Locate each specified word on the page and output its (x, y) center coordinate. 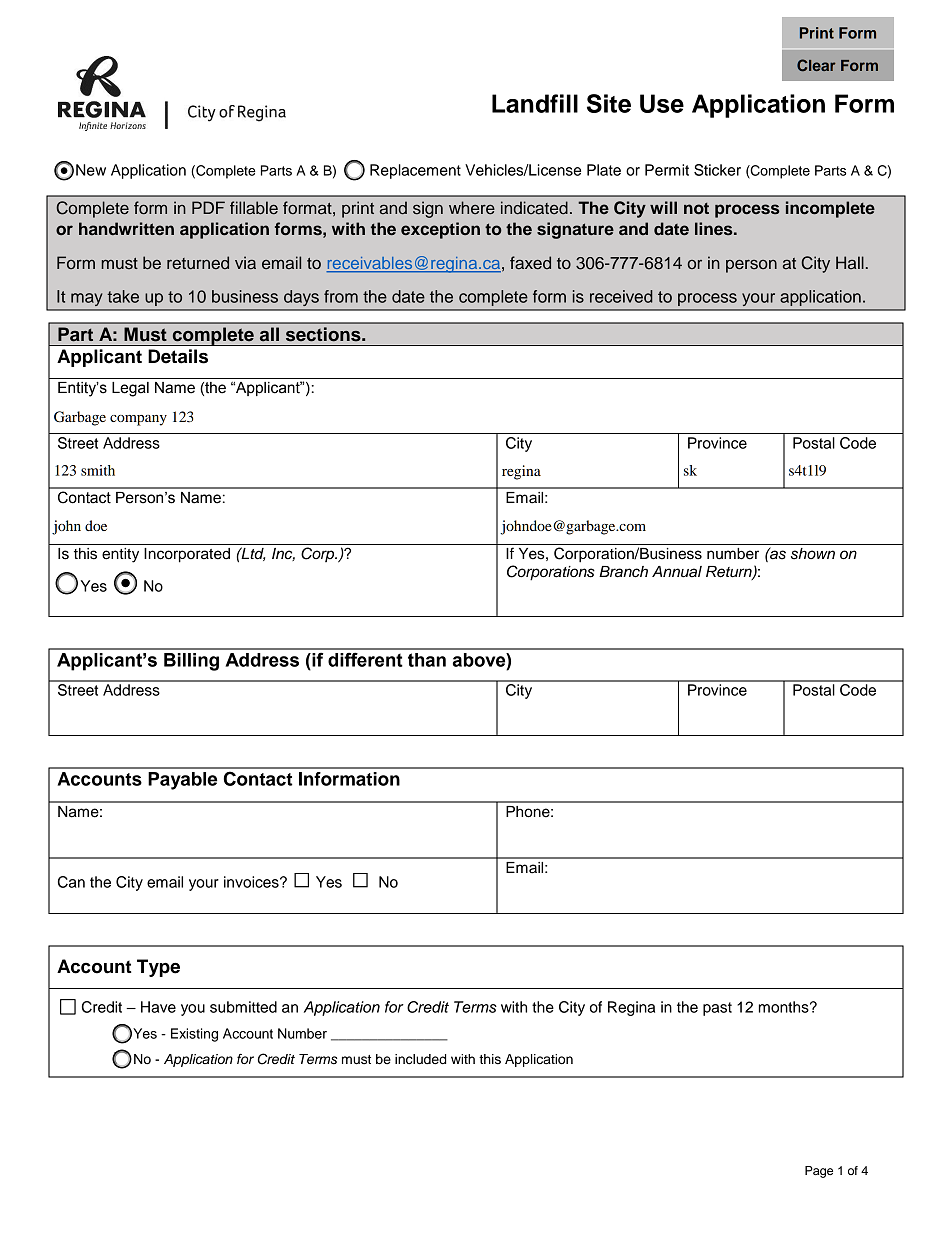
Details (178, 356)
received (621, 296)
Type (158, 968)
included (420, 1059)
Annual (677, 572)
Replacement (415, 171)
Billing (191, 662)
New (91, 170)
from (341, 296)
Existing (194, 1035)
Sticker (717, 170)
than (427, 660)
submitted (243, 1007)
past (717, 1009)
